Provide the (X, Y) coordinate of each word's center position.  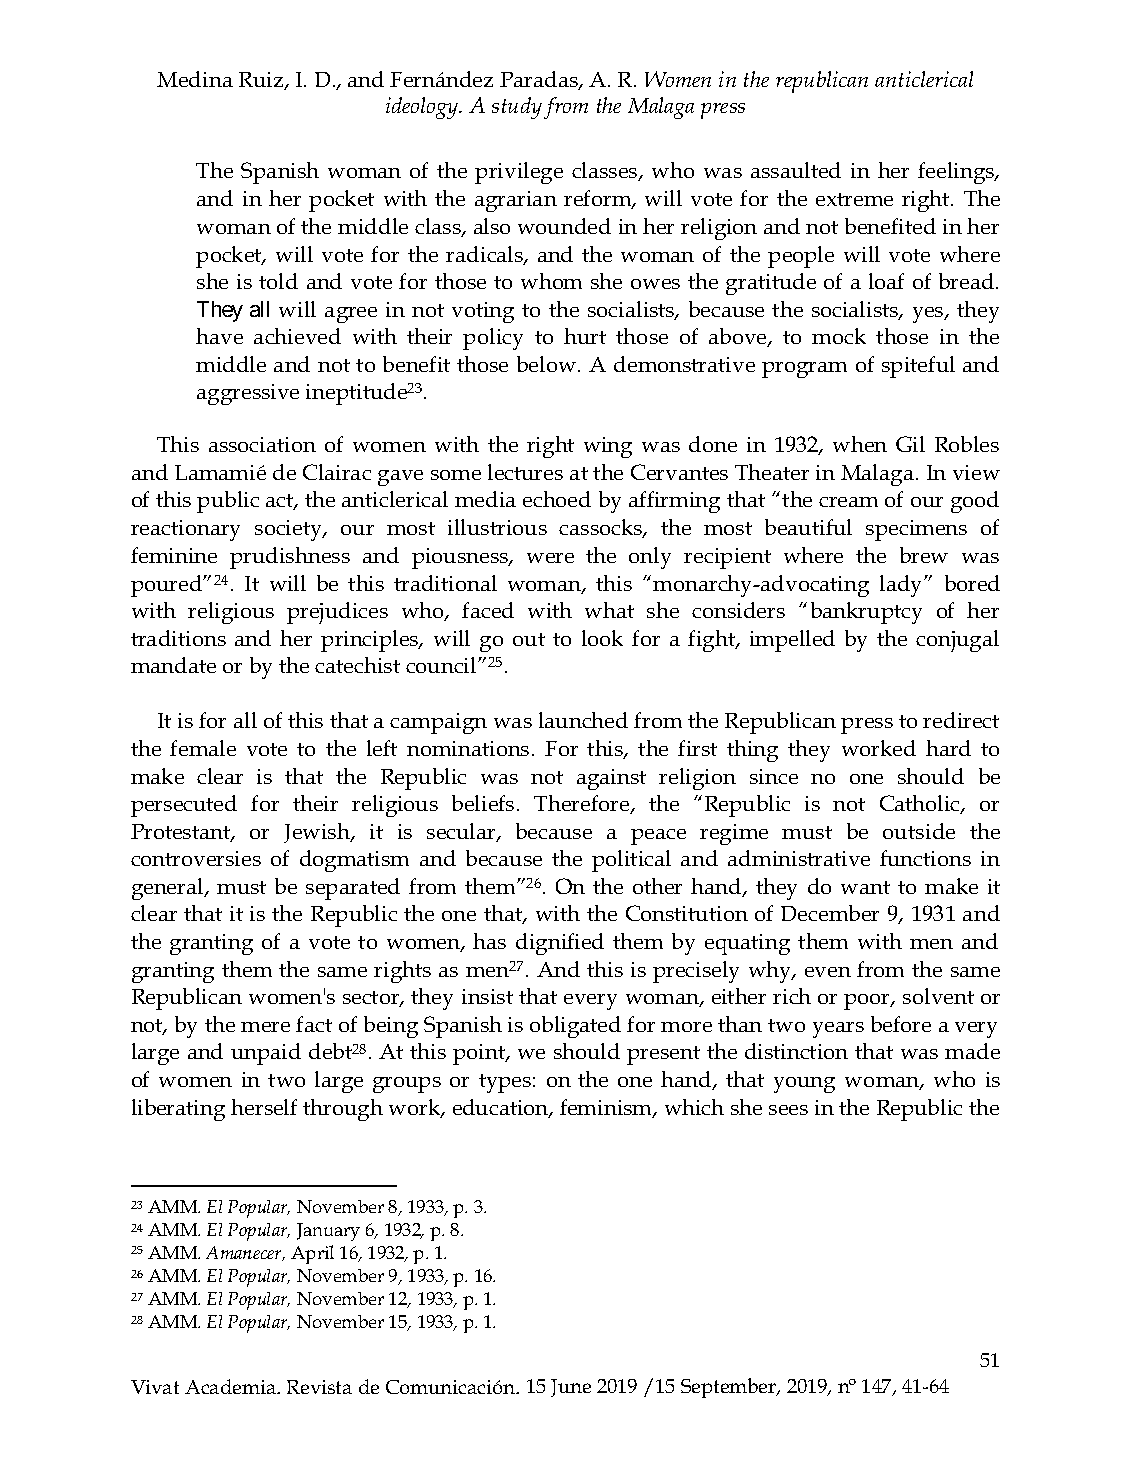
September (730, 1388)
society (290, 530)
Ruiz (262, 81)
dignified (560, 944)
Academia (232, 1386)
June (571, 1388)
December (830, 913)
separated (353, 889)
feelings (957, 173)
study (517, 108)
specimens (916, 530)
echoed (557, 499)
